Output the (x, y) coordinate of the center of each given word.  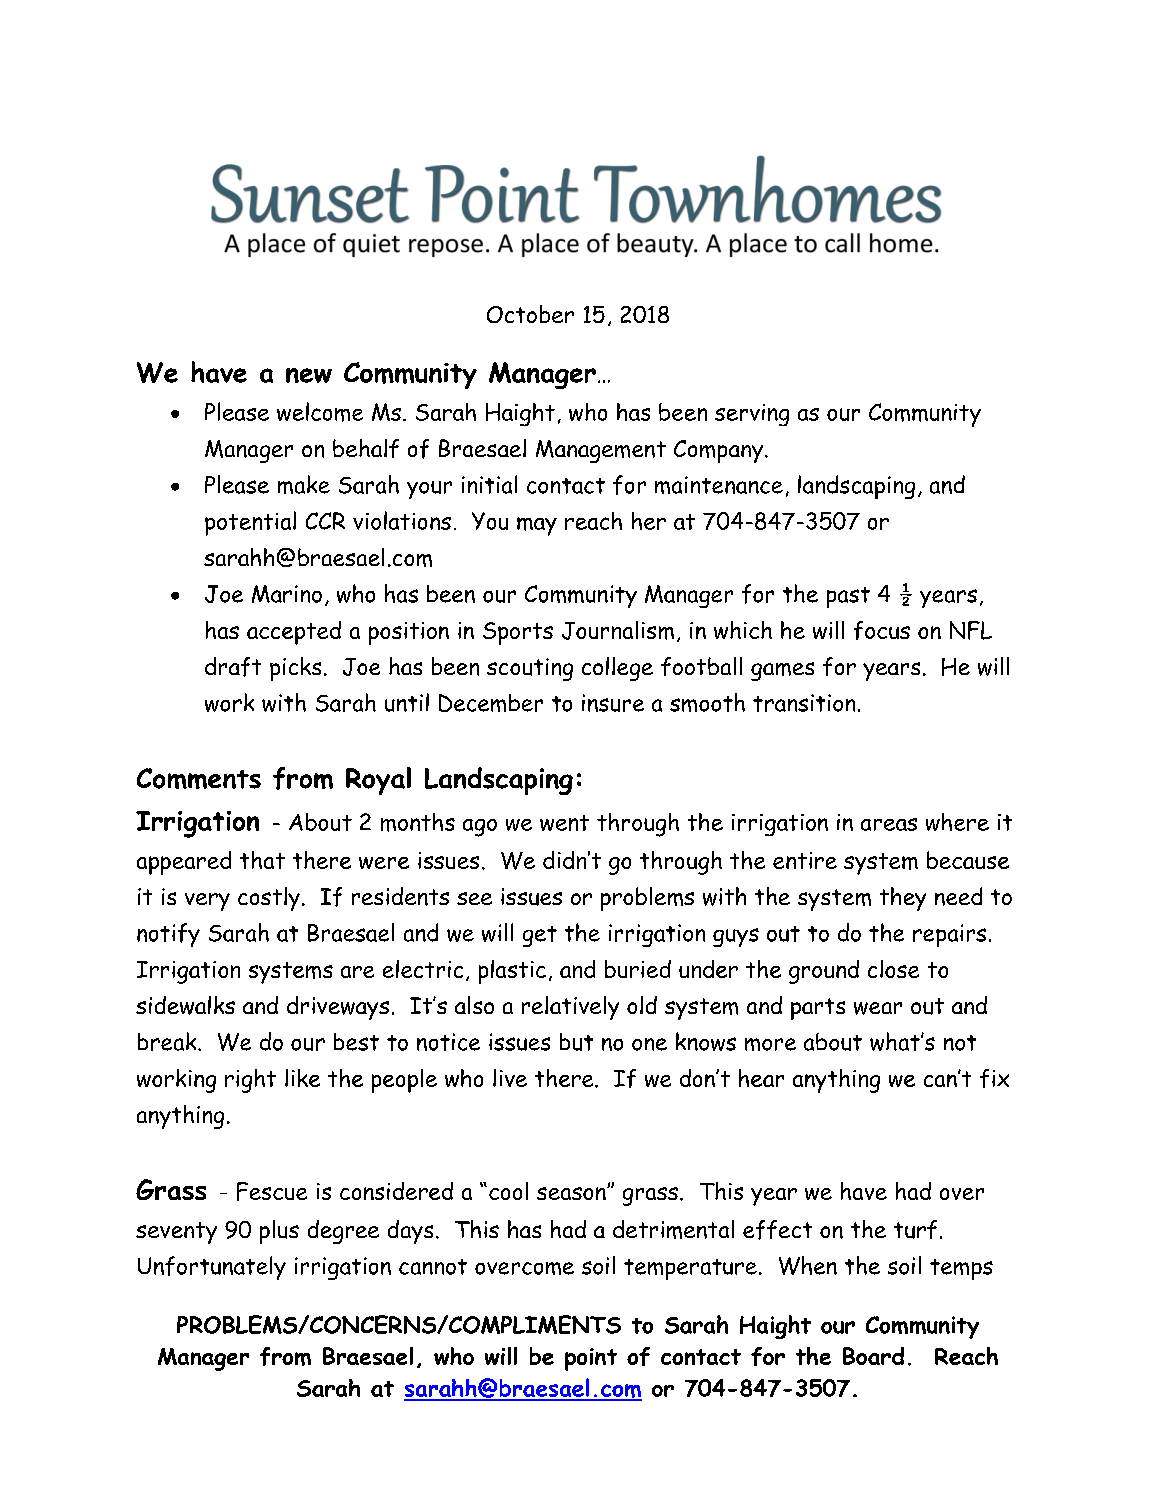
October (530, 314)
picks (295, 669)
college (617, 669)
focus (882, 630)
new (309, 375)
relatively (570, 1008)
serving (752, 415)
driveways (338, 1008)
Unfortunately (212, 1268)
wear (878, 1008)
